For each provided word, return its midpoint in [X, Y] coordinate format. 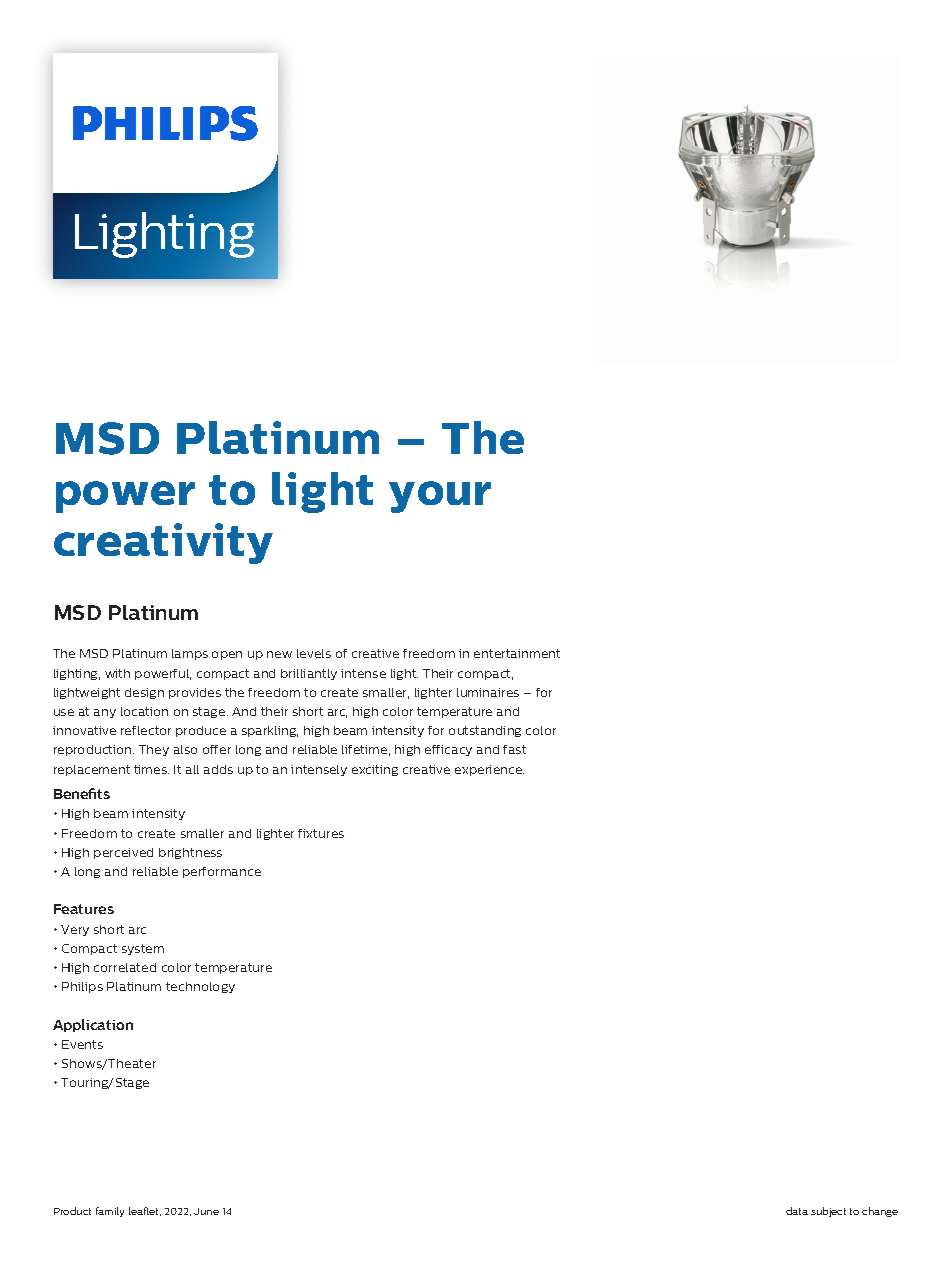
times [151, 769]
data [797, 1211]
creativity [163, 543]
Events [82, 1044]
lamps [190, 654]
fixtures [321, 833]
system [143, 949]
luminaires [488, 692]
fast [514, 749]
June [206, 1211]
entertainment [517, 653]
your [440, 497]
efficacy [448, 750]
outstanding [485, 731]
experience [489, 770]
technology [200, 987]
